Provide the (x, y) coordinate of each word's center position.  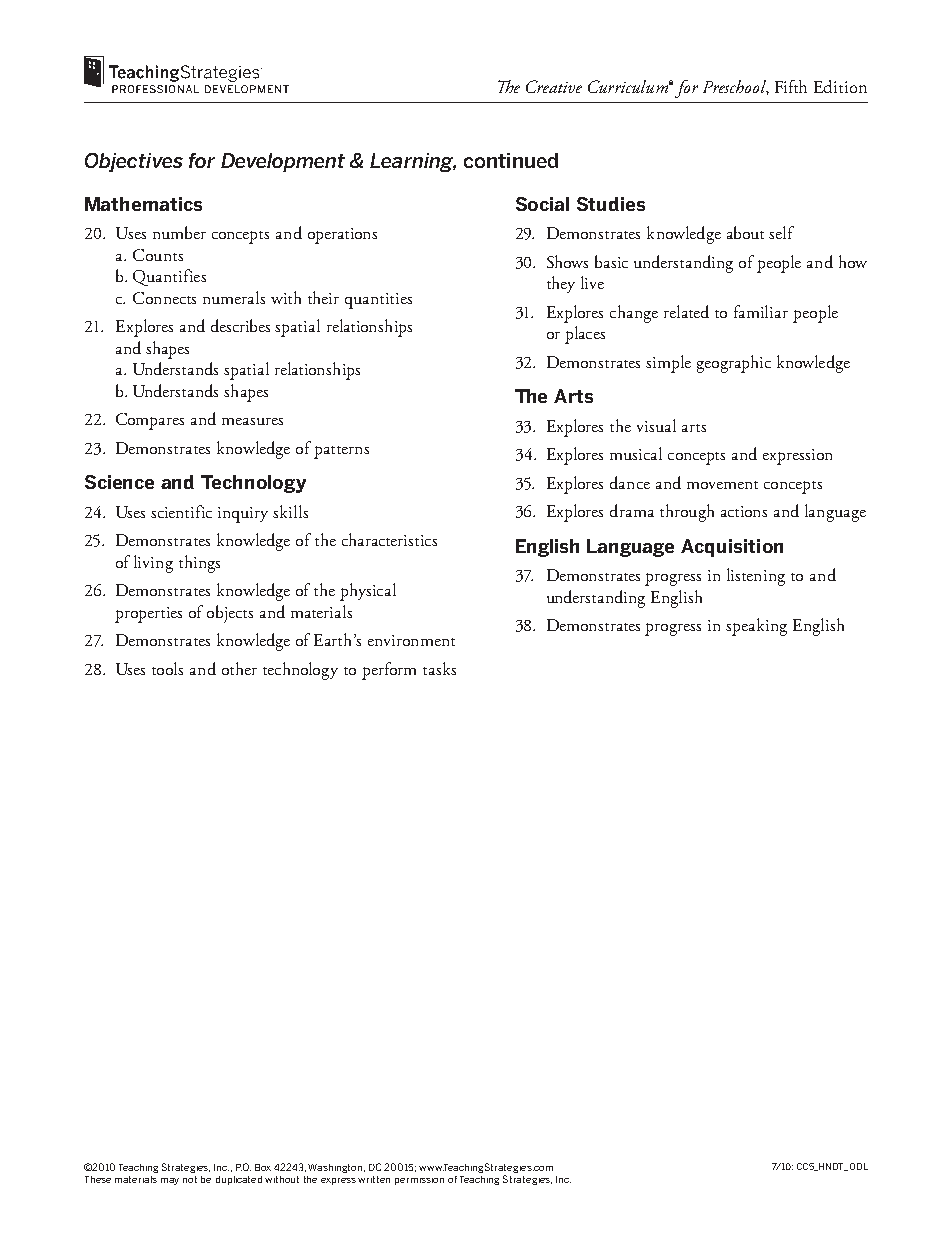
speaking (756, 627)
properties (148, 615)
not (190, 1179)
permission (419, 1181)
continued (511, 160)
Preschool (736, 87)
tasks (439, 668)
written (374, 1179)
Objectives (134, 162)
